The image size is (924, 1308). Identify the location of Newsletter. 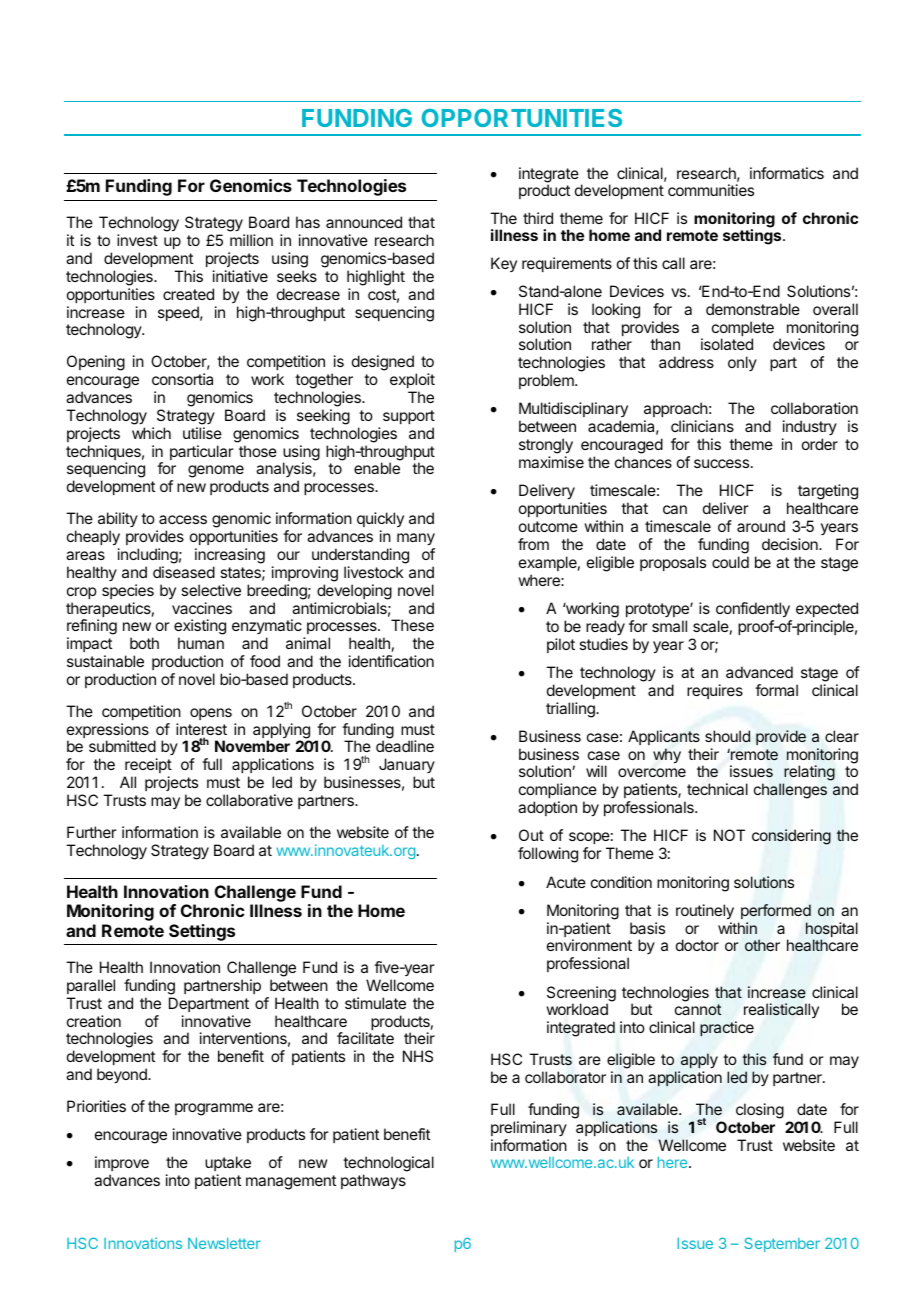
(224, 1243).
